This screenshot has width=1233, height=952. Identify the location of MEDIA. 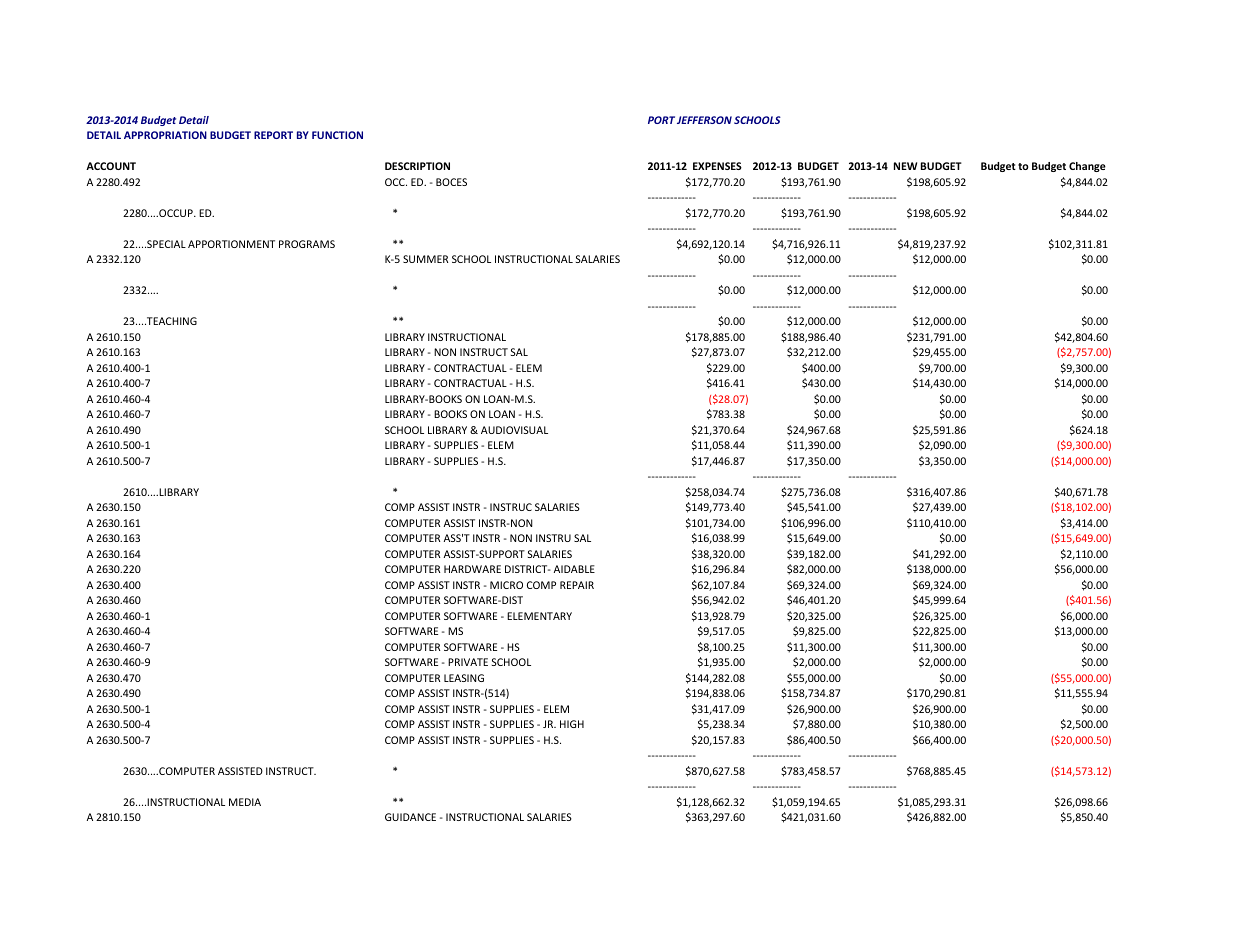
(245, 802).
